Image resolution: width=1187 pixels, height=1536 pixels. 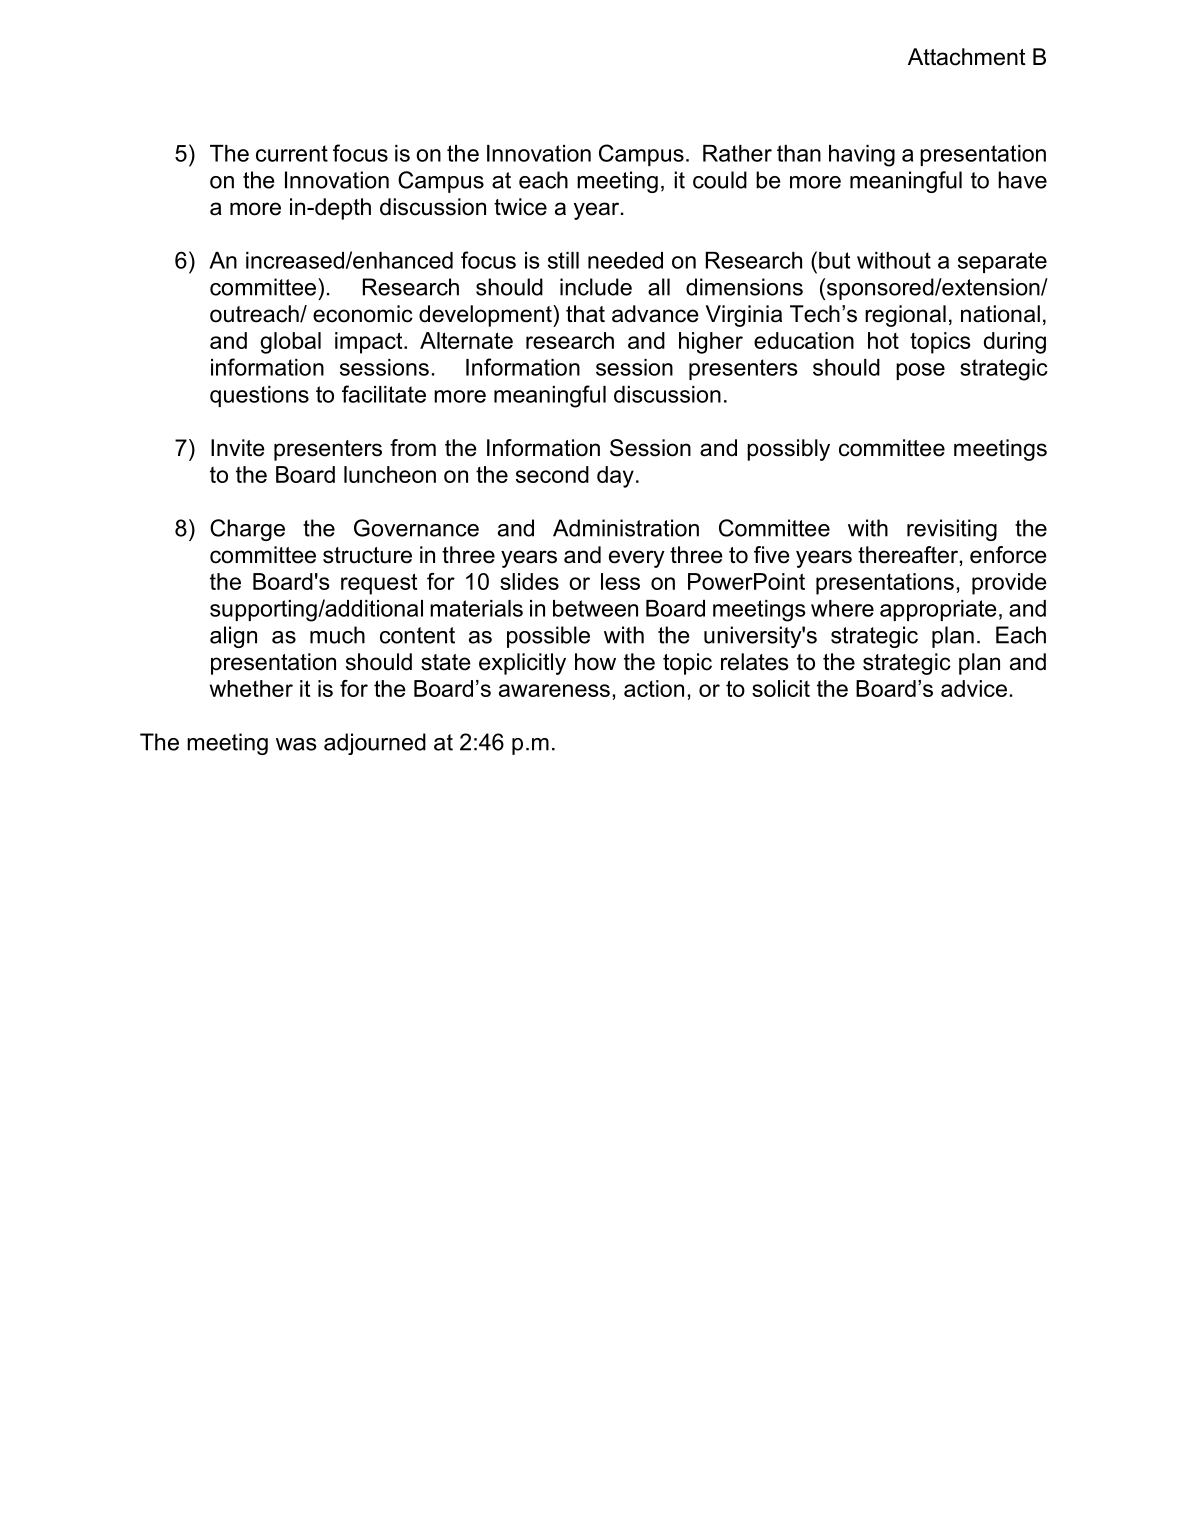 What do you see at coordinates (654, 688) in the screenshot?
I see `action` at bounding box center [654, 688].
